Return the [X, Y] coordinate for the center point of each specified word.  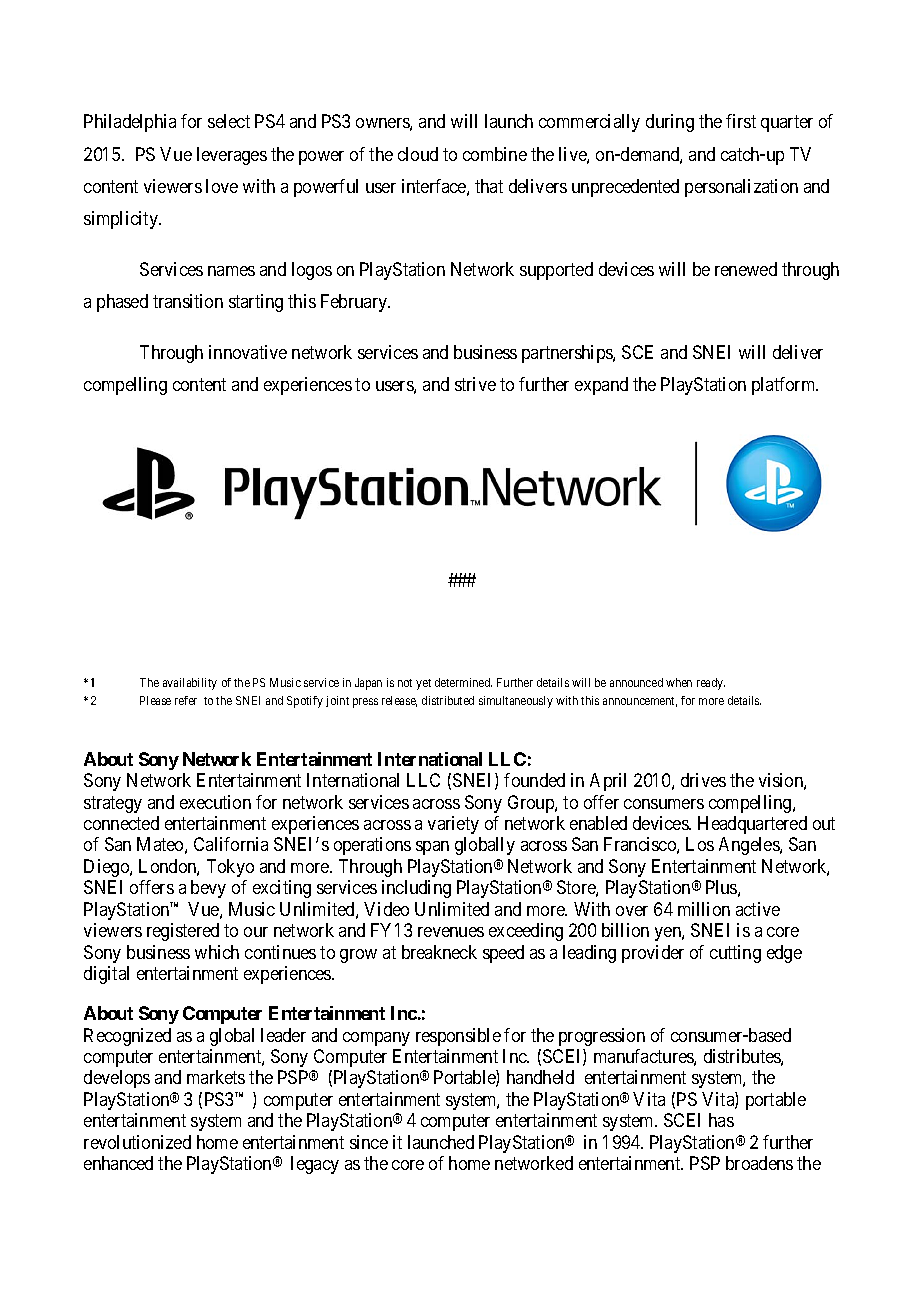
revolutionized [137, 1142]
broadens [759, 1163]
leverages [232, 156]
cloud [418, 154]
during [670, 123]
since [369, 1142]
